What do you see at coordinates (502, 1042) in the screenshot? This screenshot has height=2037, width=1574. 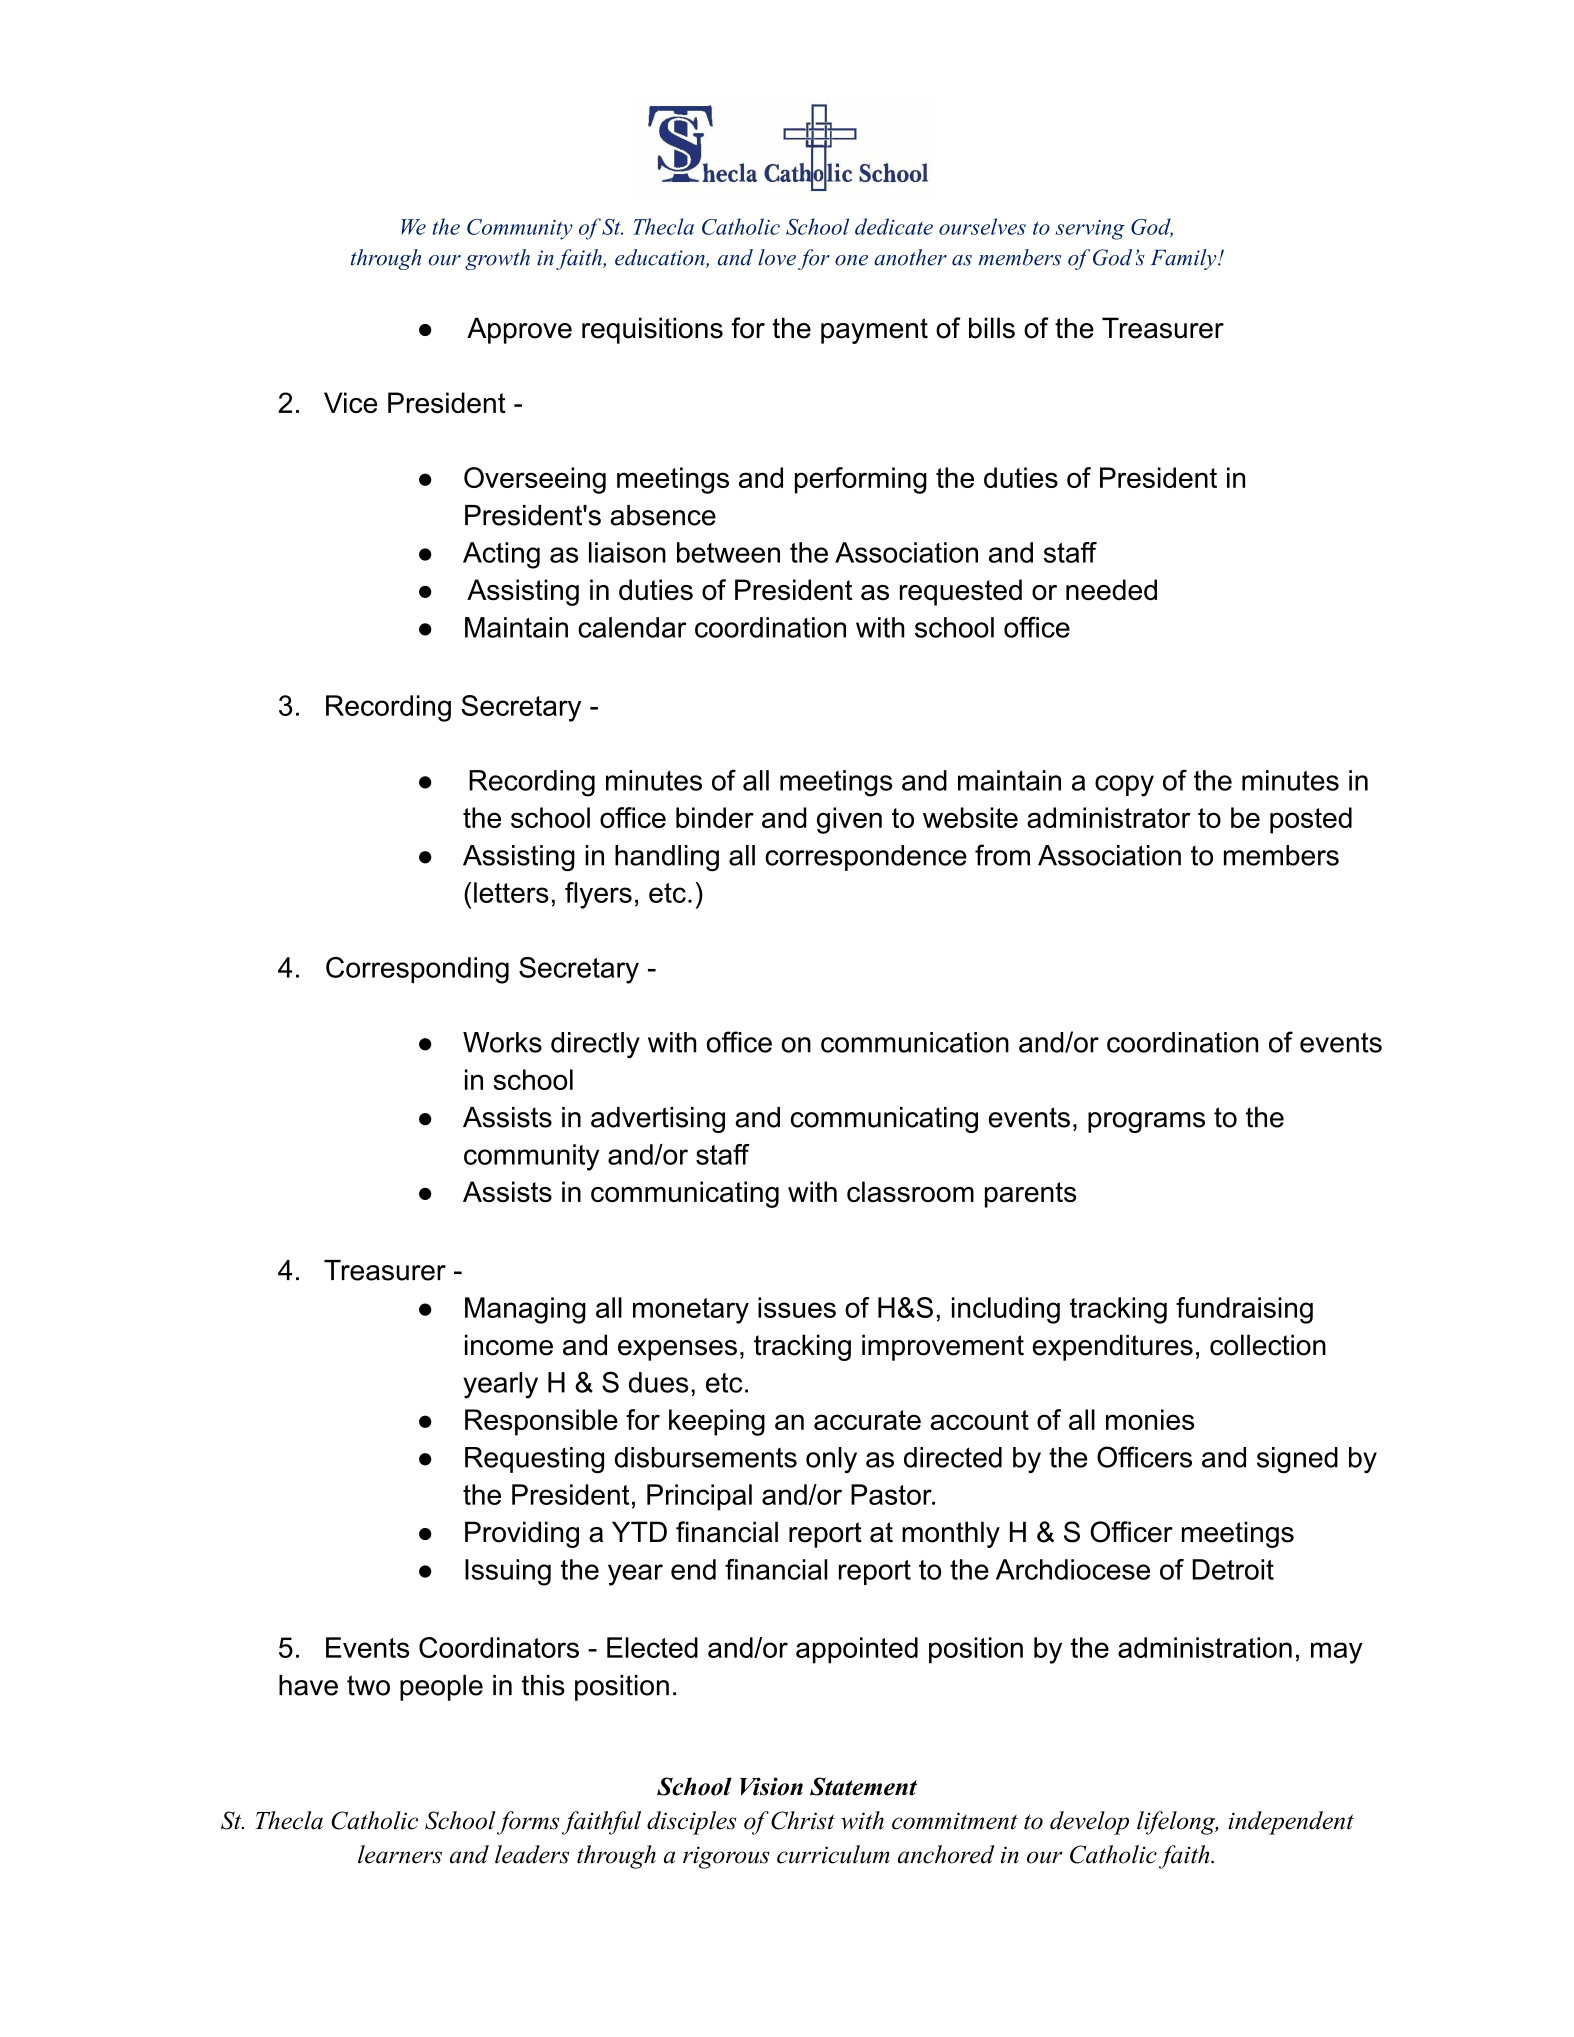 I see `Works` at bounding box center [502, 1042].
